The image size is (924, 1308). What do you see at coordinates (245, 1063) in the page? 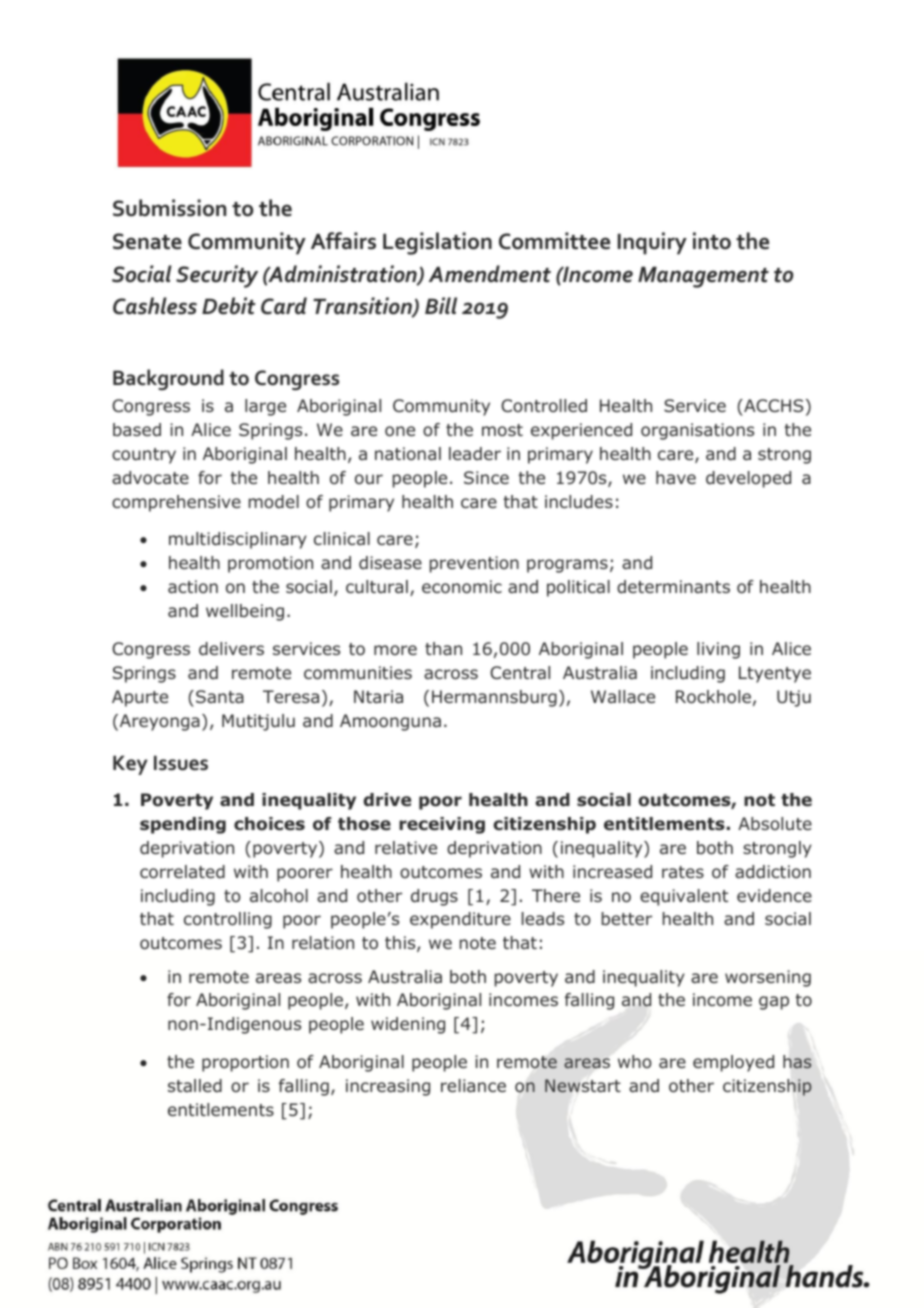
I see `proportion` at bounding box center [245, 1063].
